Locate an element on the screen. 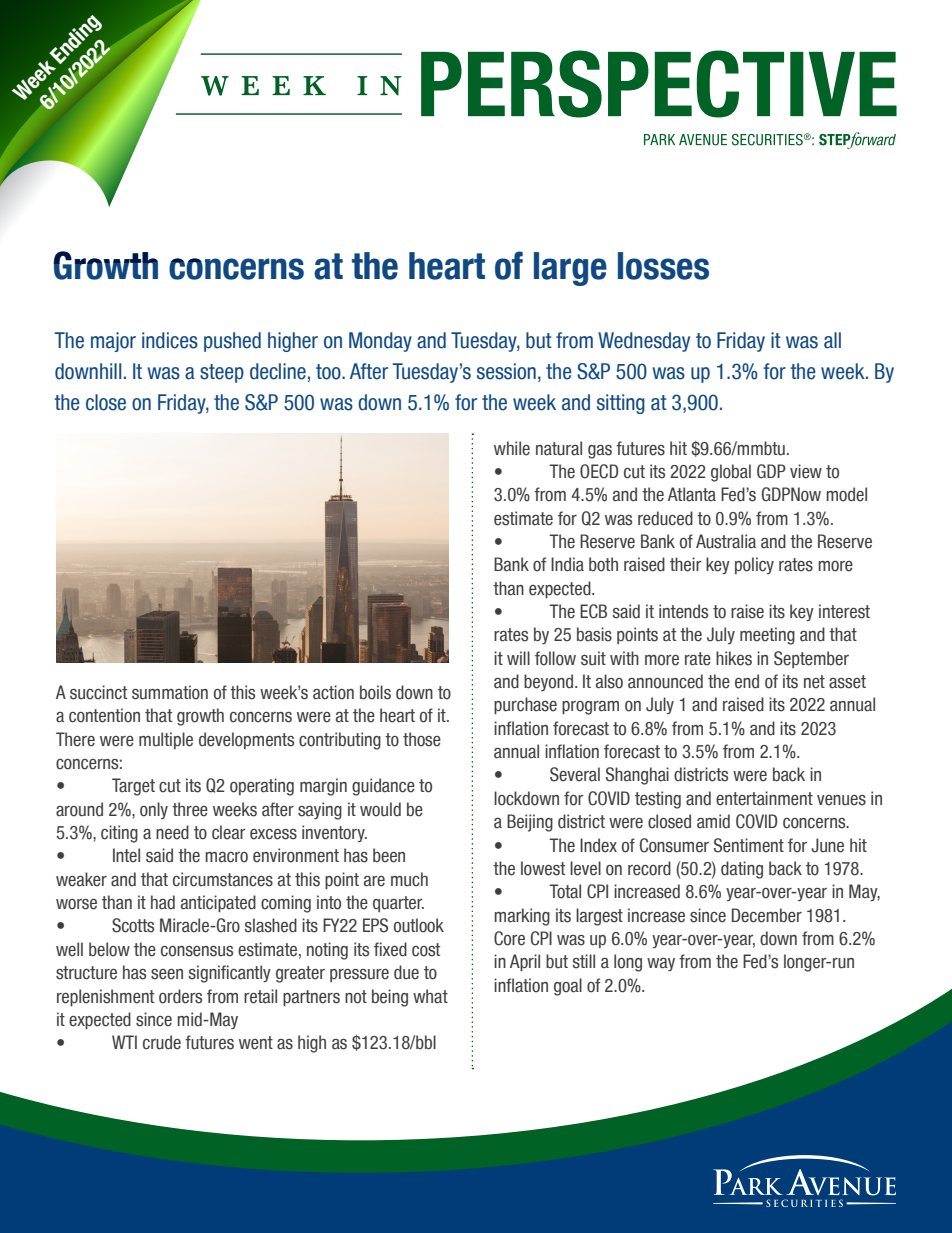 The height and width of the screenshot is (1233, 952). indices is located at coordinates (170, 340).
